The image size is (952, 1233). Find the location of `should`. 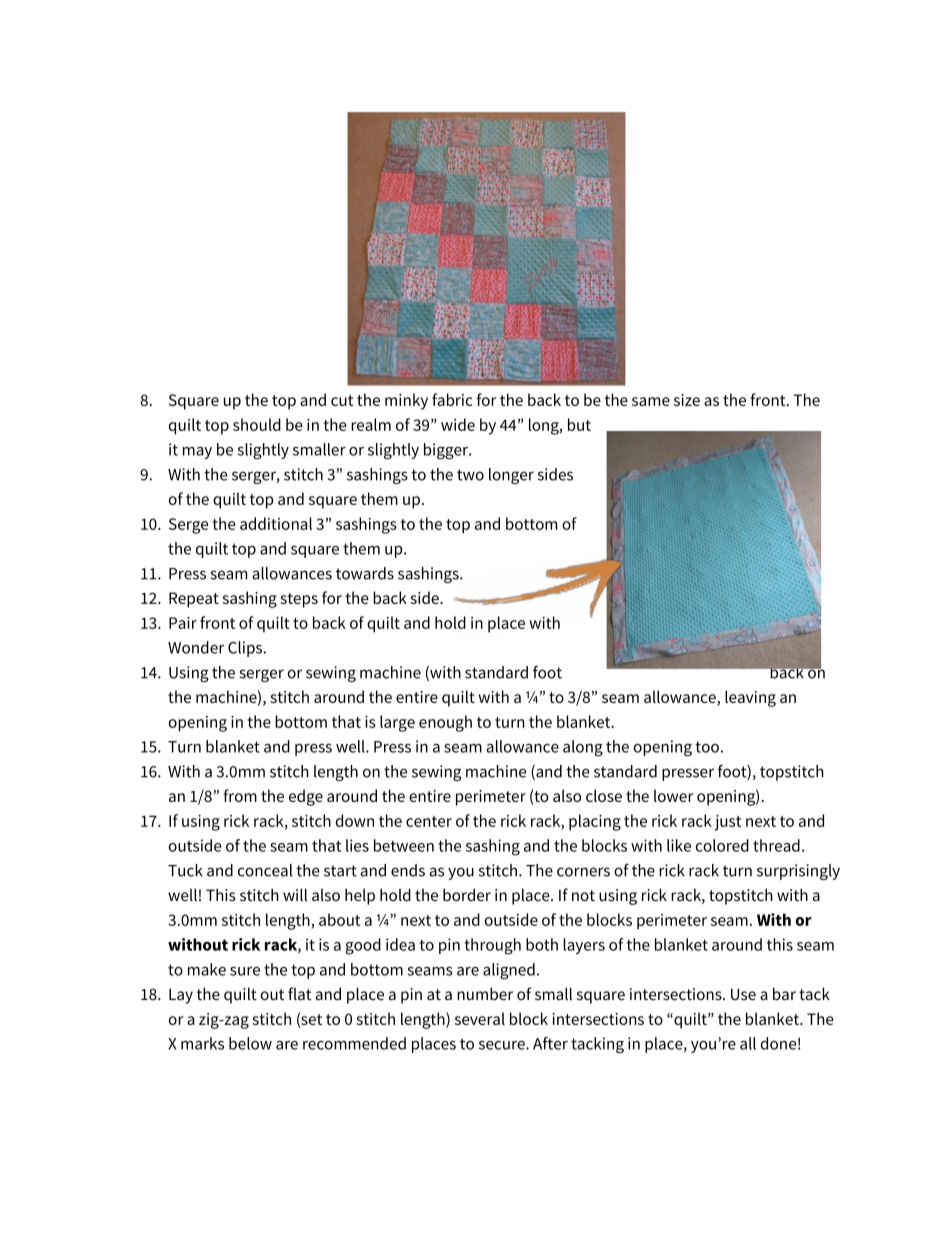

should is located at coordinates (257, 424).
